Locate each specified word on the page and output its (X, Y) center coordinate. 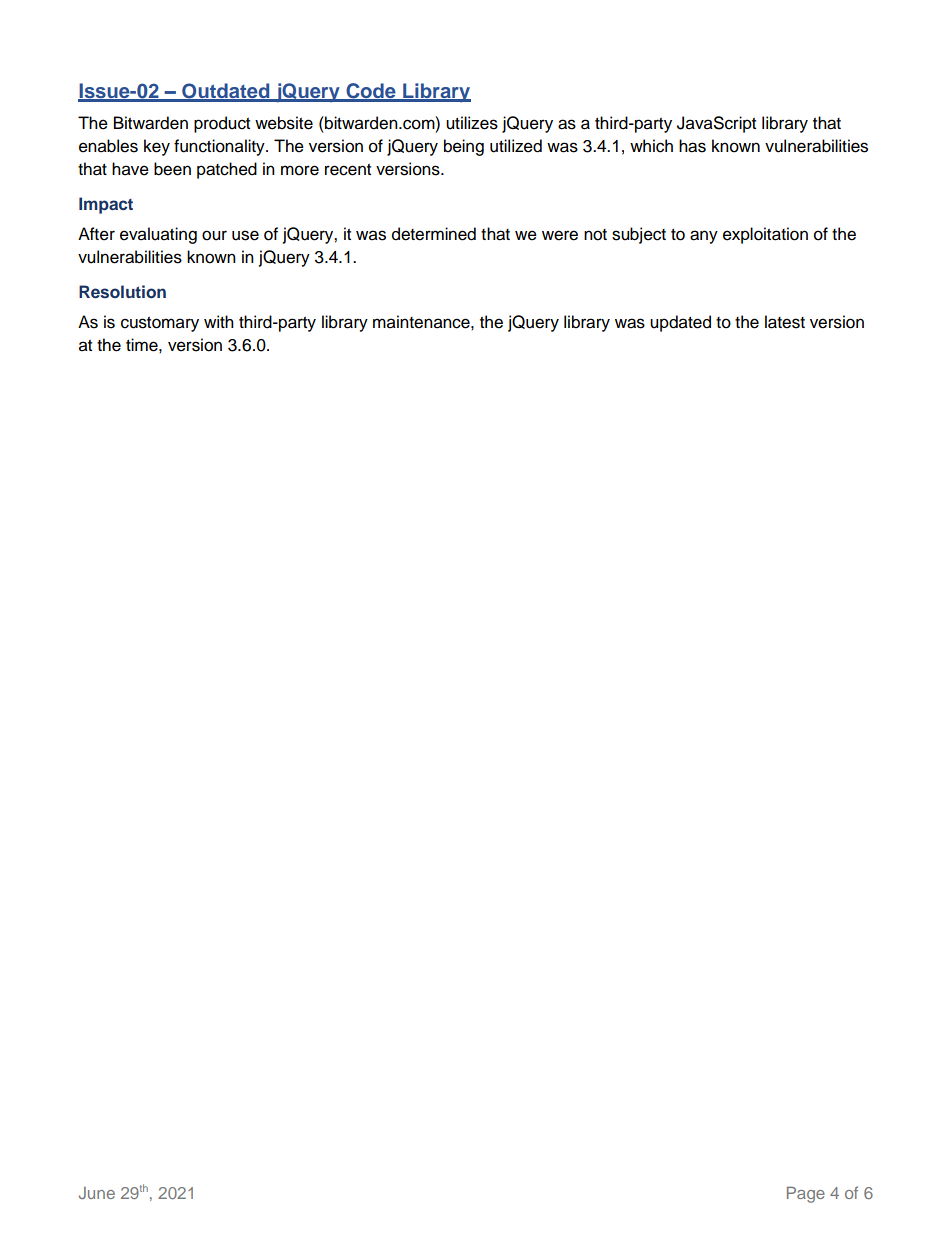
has (692, 146)
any (704, 237)
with (219, 321)
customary (160, 324)
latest (785, 322)
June (97, 1193)
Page (806, 1195)
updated (680, 323)
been (172, 169)
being (464, 147)
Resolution (122, 291)
